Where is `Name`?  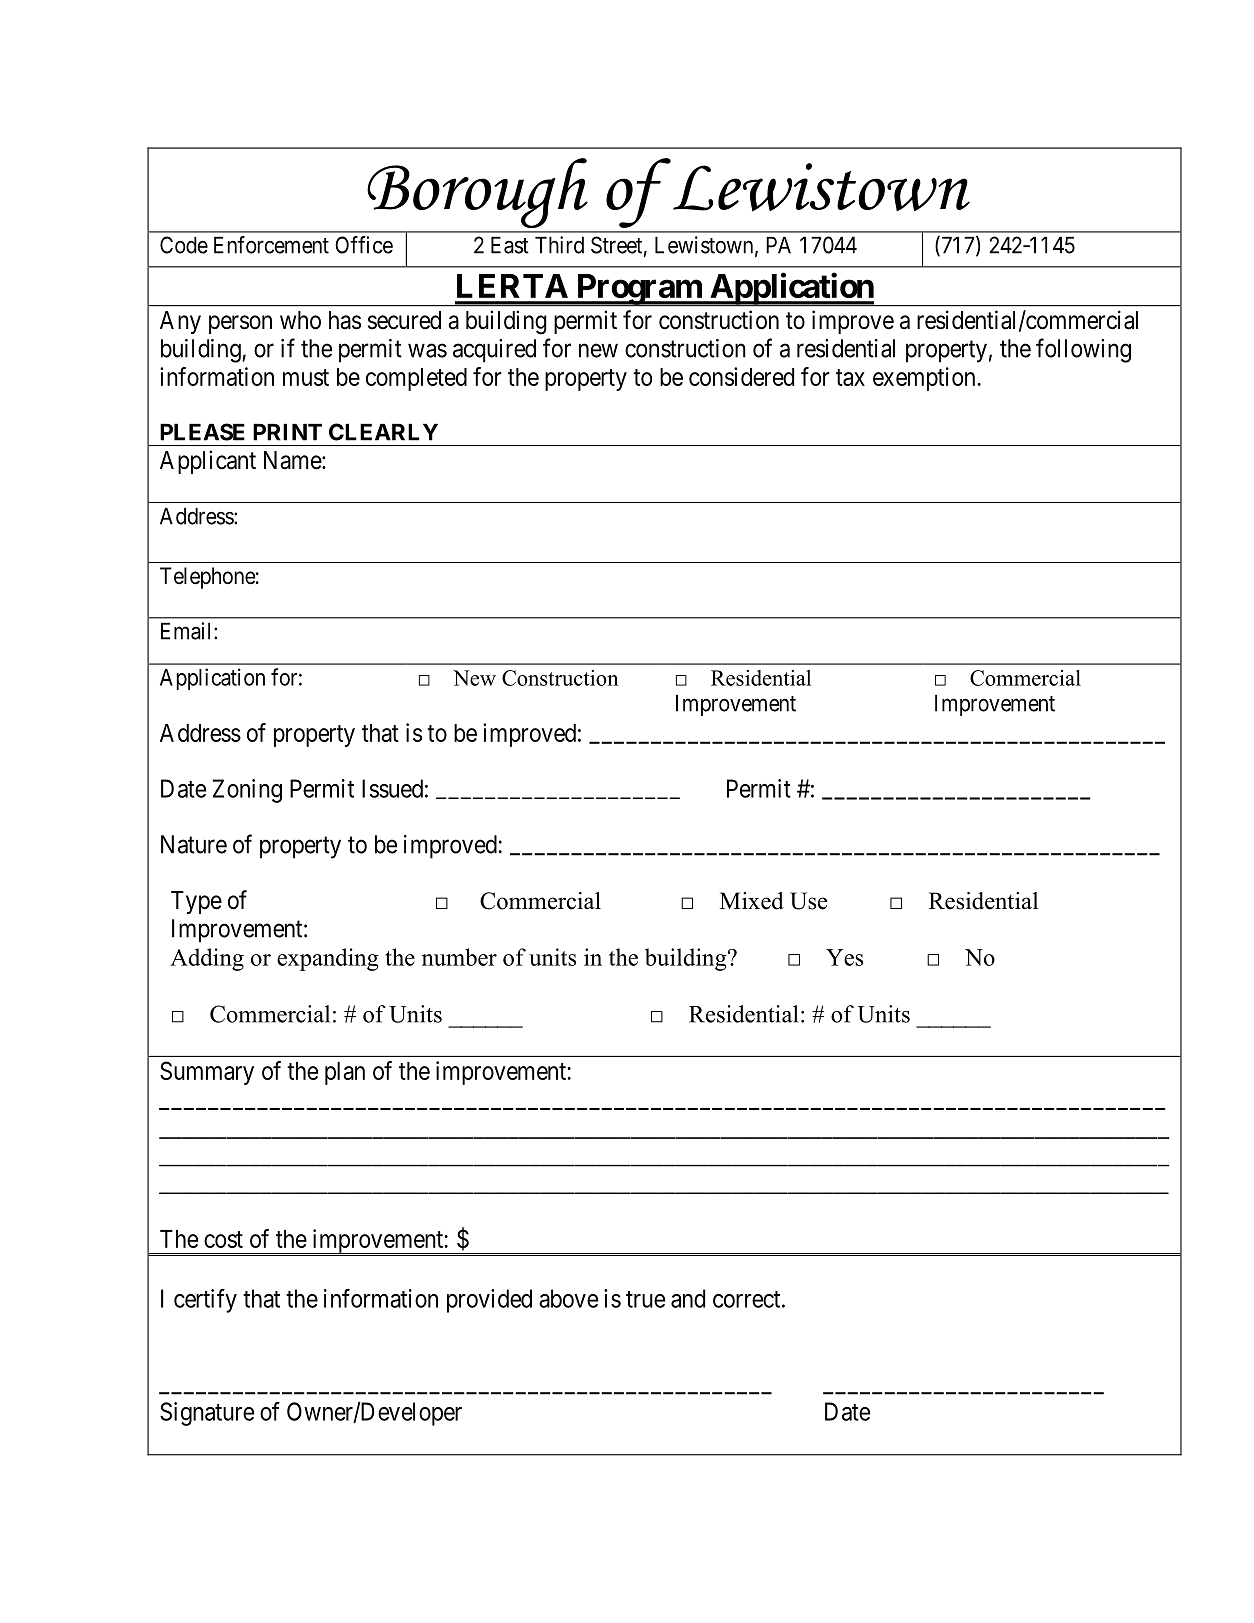
Name is located at coordinates (293, 460).
